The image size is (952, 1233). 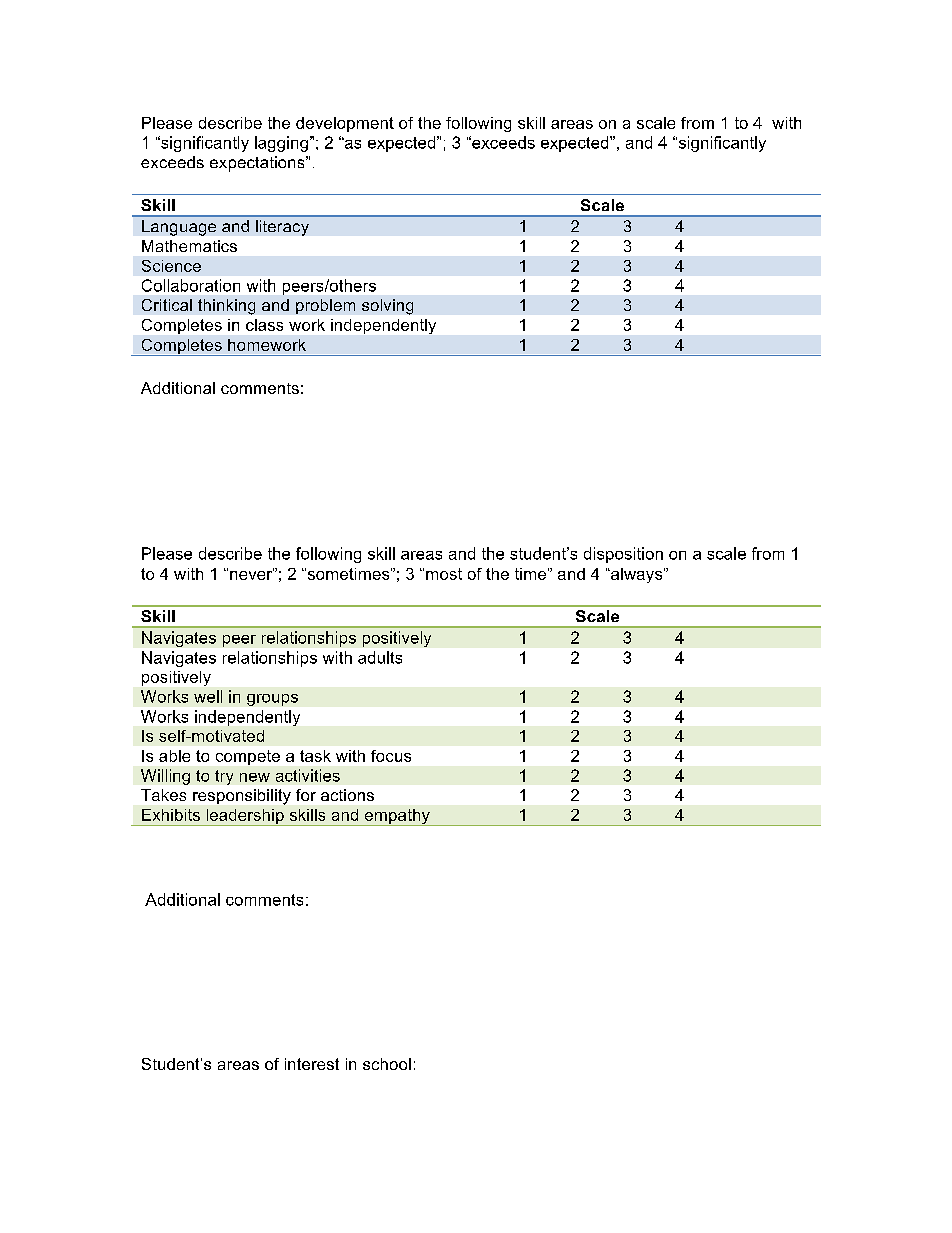 I want to click on class, so click(x=264, y=325).
